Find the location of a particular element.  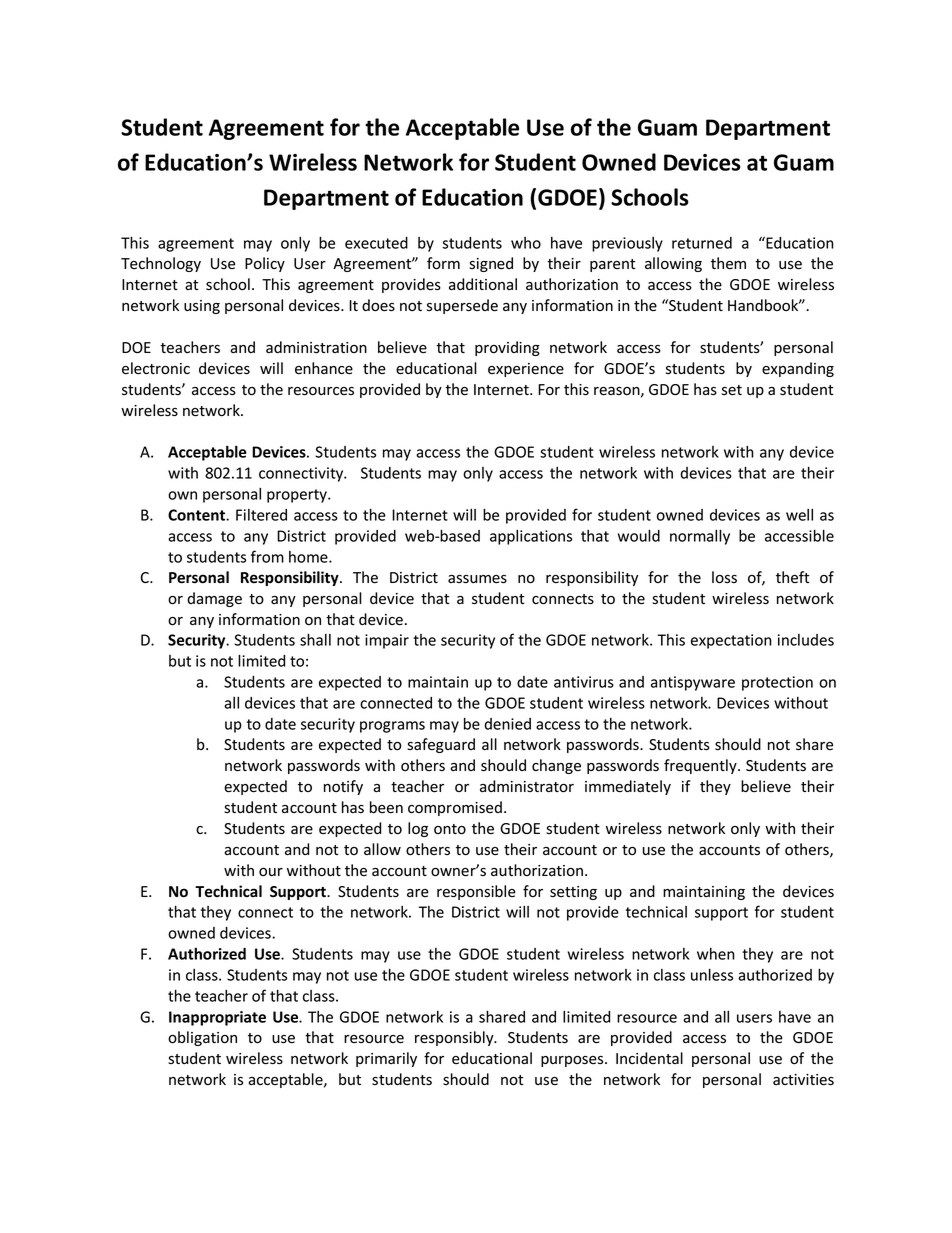

impair is located at coordinates (387, 641).
